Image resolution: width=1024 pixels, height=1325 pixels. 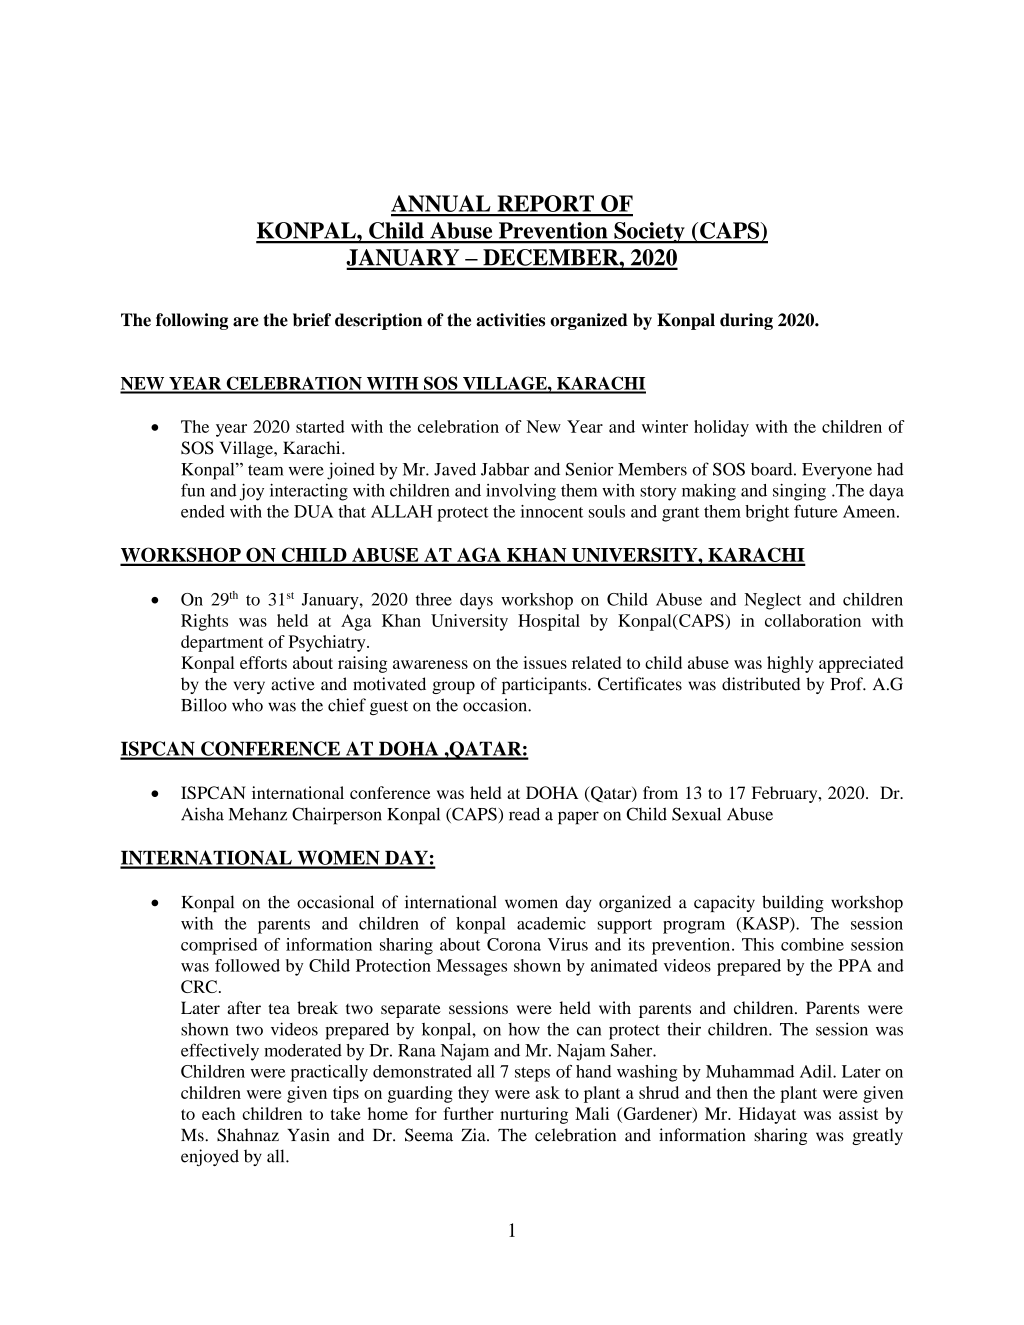 I want to click on DUA, so click(x=313, y=511).
